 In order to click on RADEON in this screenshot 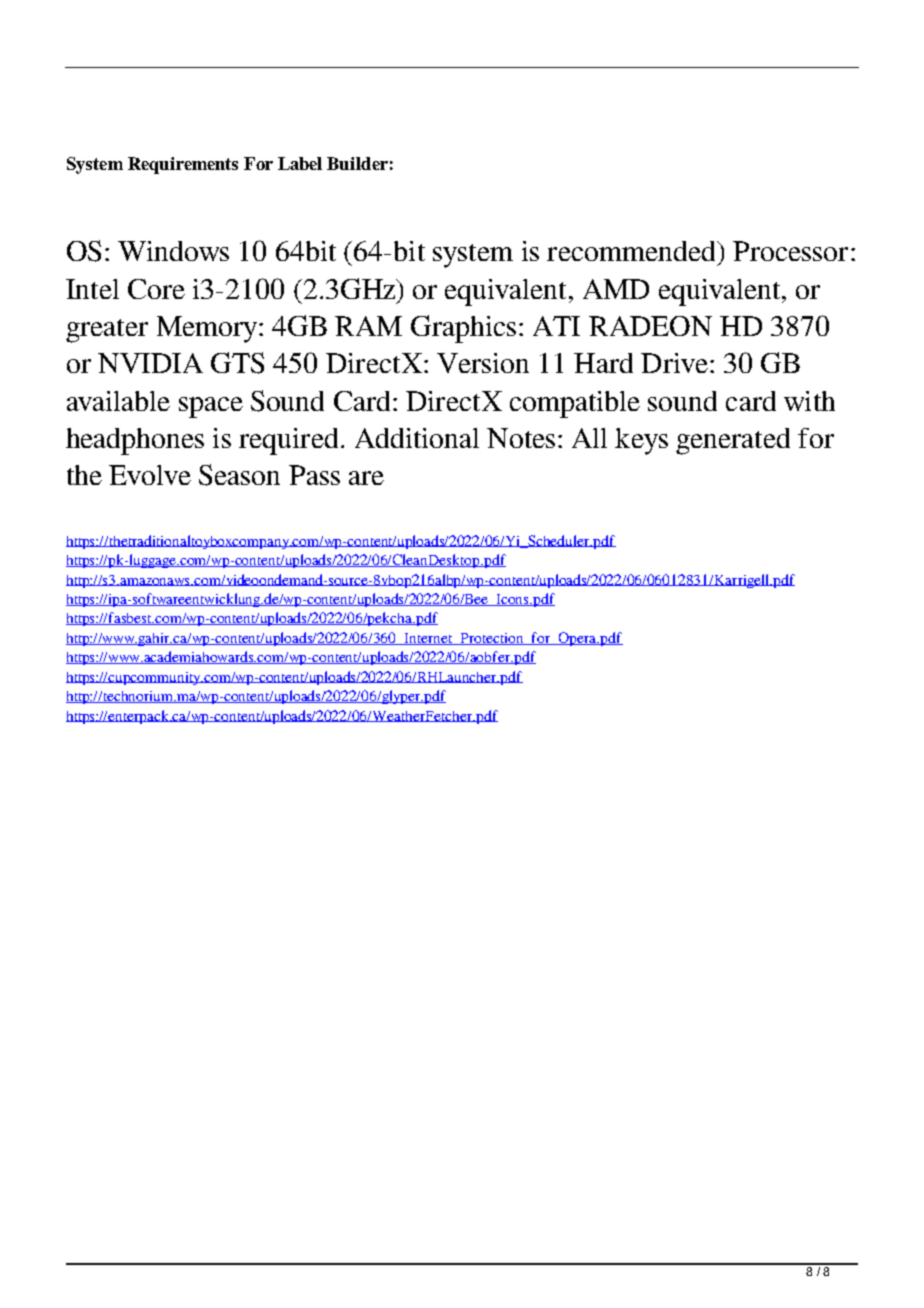, I will do `click(650, 326)`.
